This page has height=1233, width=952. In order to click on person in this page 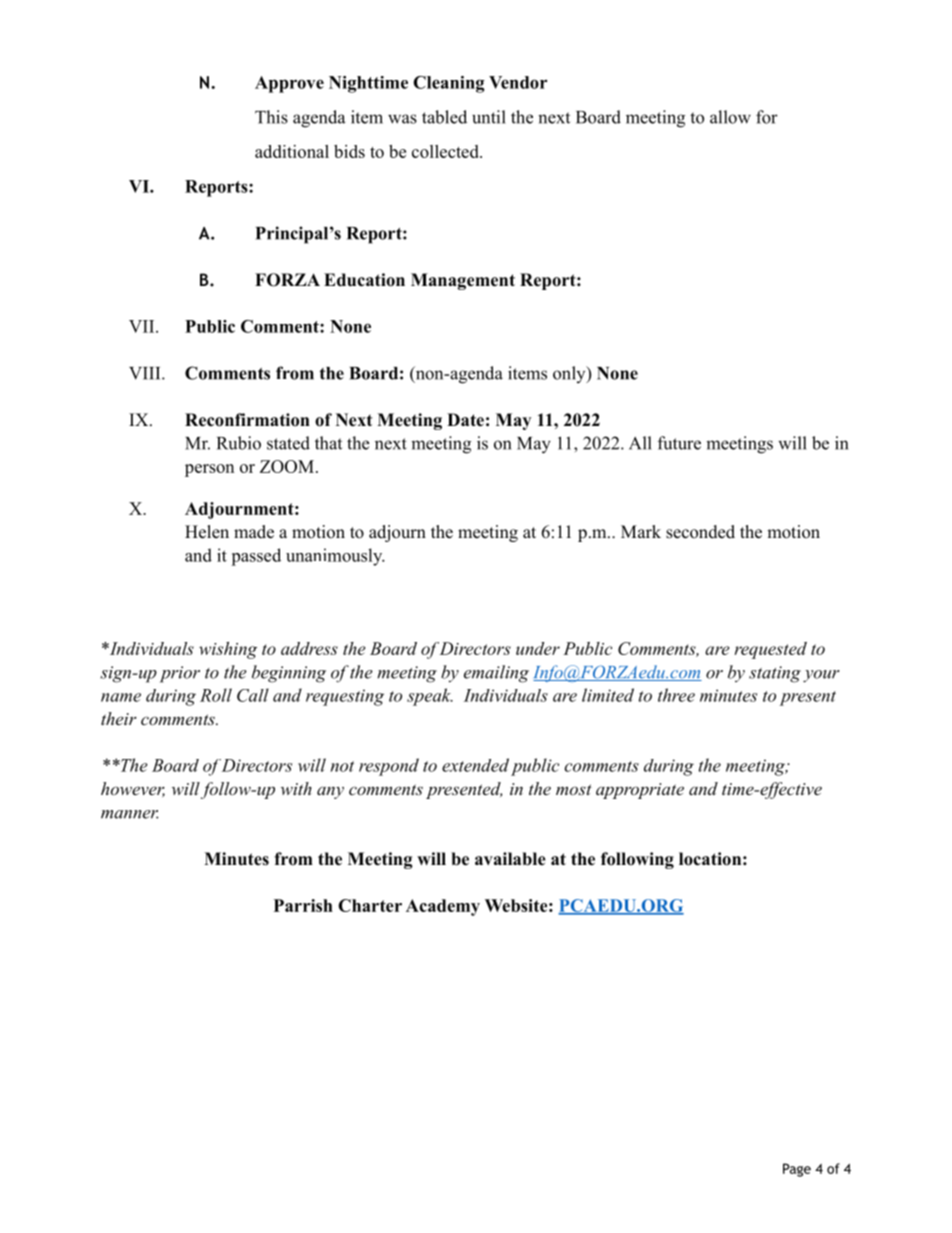, I will do `click(209, 470)`.
